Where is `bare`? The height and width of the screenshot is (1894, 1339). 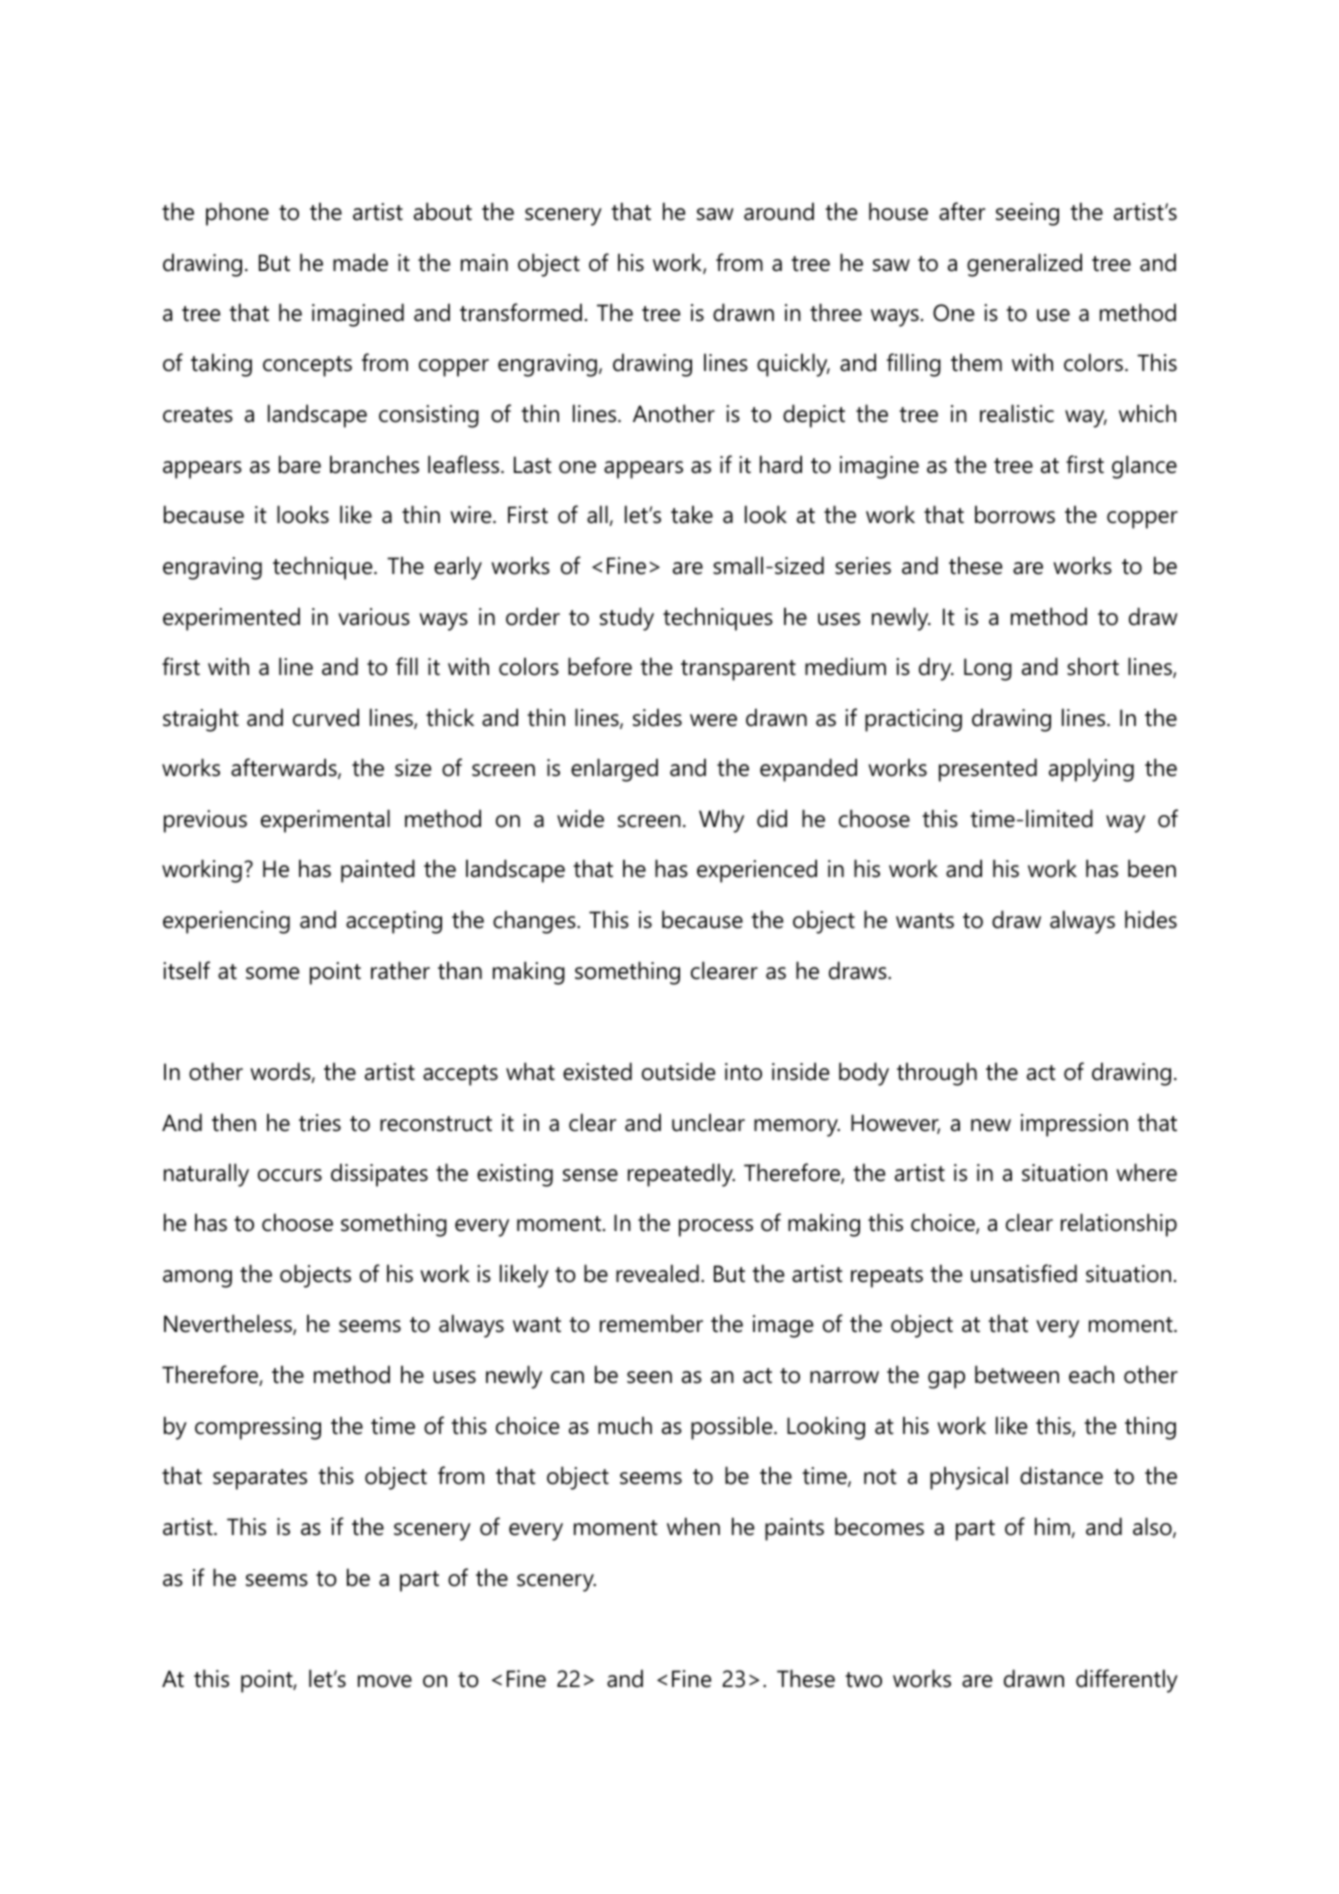
bare is located at coordinates (300, 464).
